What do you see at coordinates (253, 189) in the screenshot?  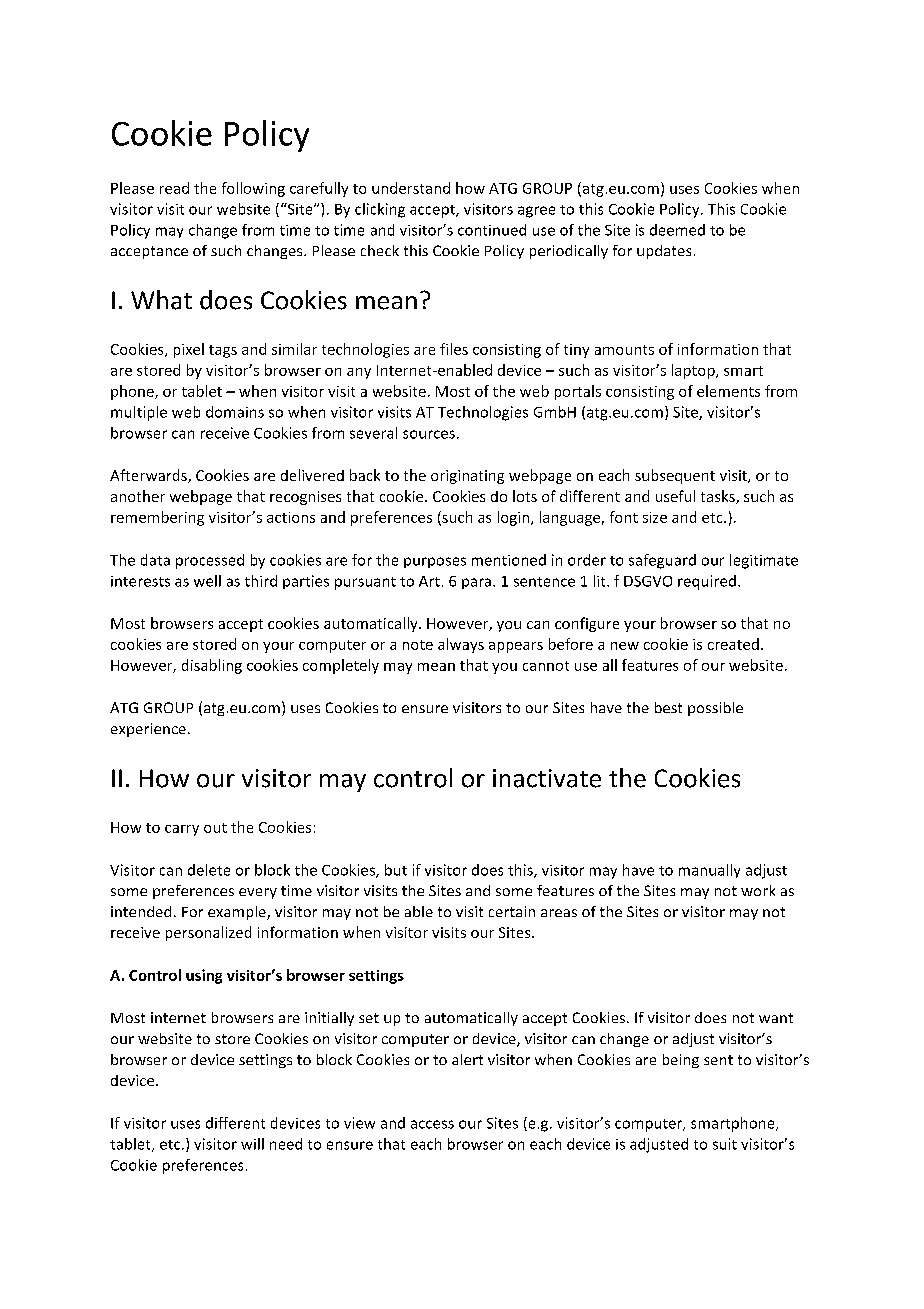 I see `following` at bounding box center [253, 189].
